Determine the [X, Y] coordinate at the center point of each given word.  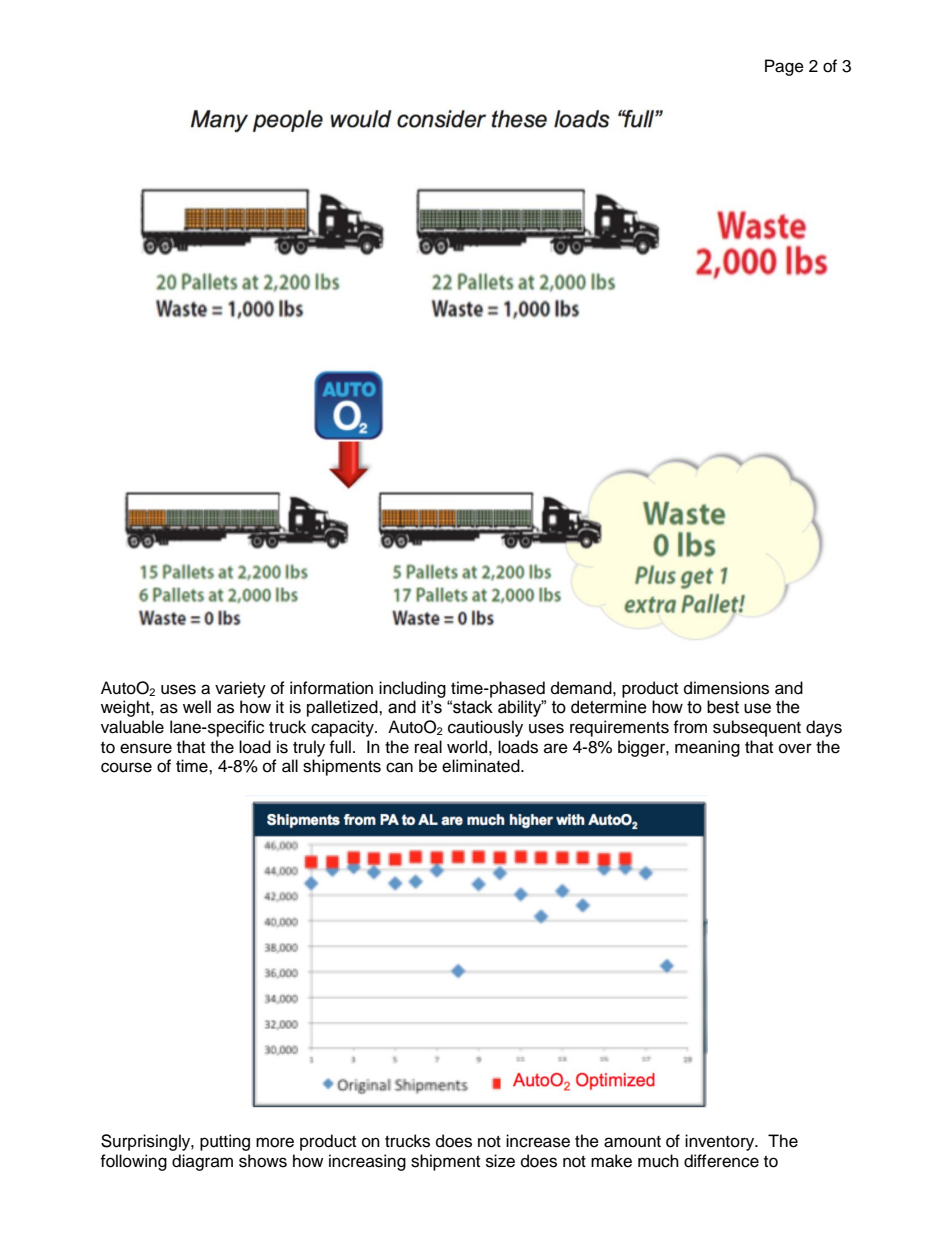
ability [521, 708]
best [723, 707]
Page [784, 67]
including [412, 689]
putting [225, 1142]
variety [240, 689]
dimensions [726, 688]
